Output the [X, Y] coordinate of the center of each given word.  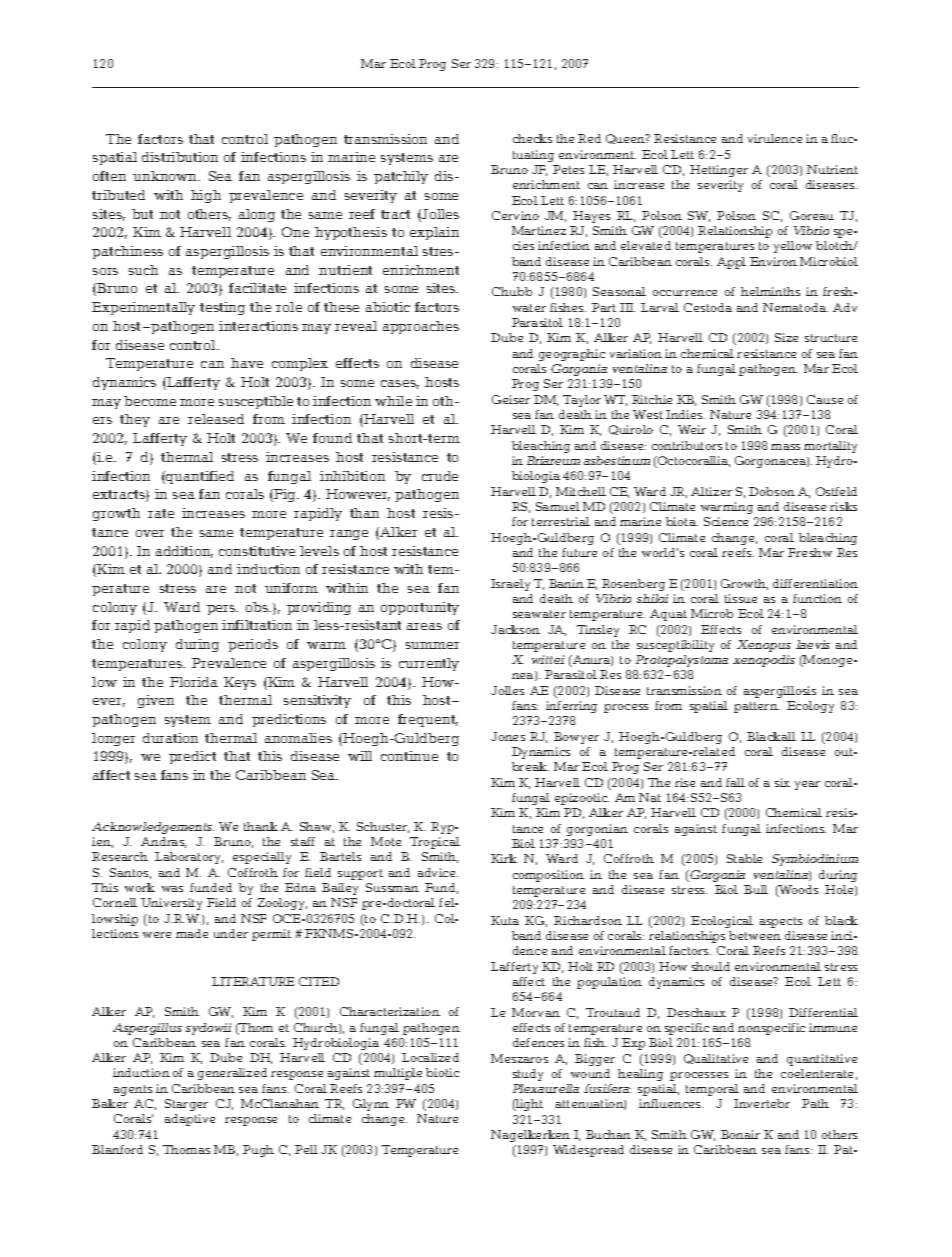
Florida [194, 682]
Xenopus [764, 646]
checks [532, 138]
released [216, 419]
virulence [775, 138]
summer [432, 645]
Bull [756, 889]
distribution [180, 157]
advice [438, 872]
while [393, 401]
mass [785, 447]
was [172, 889]
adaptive [190, 1120]
